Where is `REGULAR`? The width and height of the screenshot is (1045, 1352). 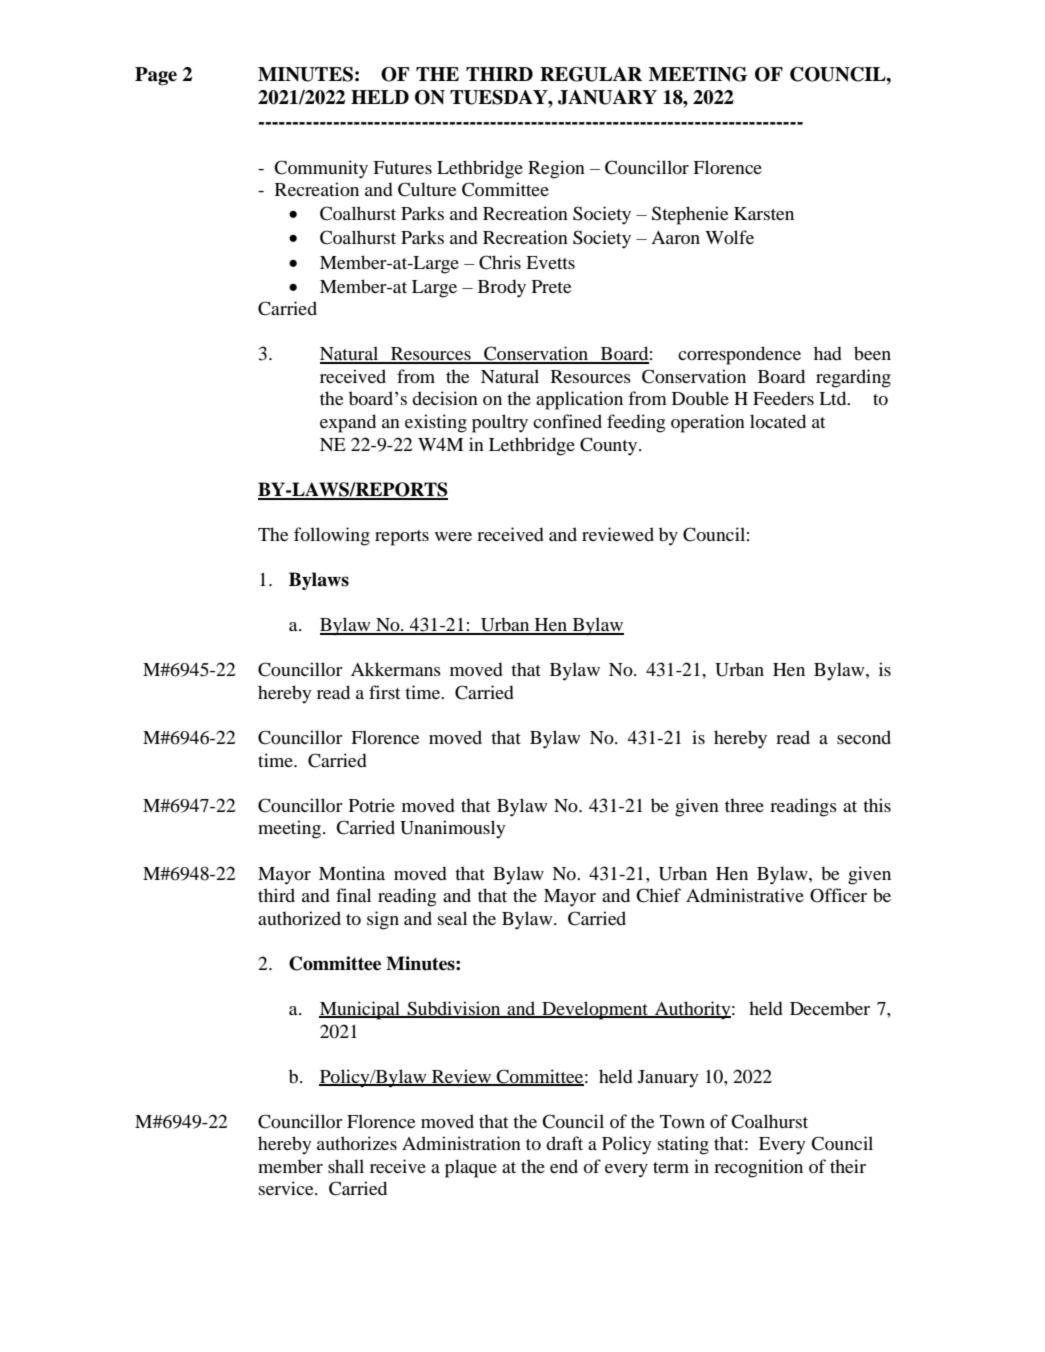
REGULAR is located at coordinates (591, 74).
